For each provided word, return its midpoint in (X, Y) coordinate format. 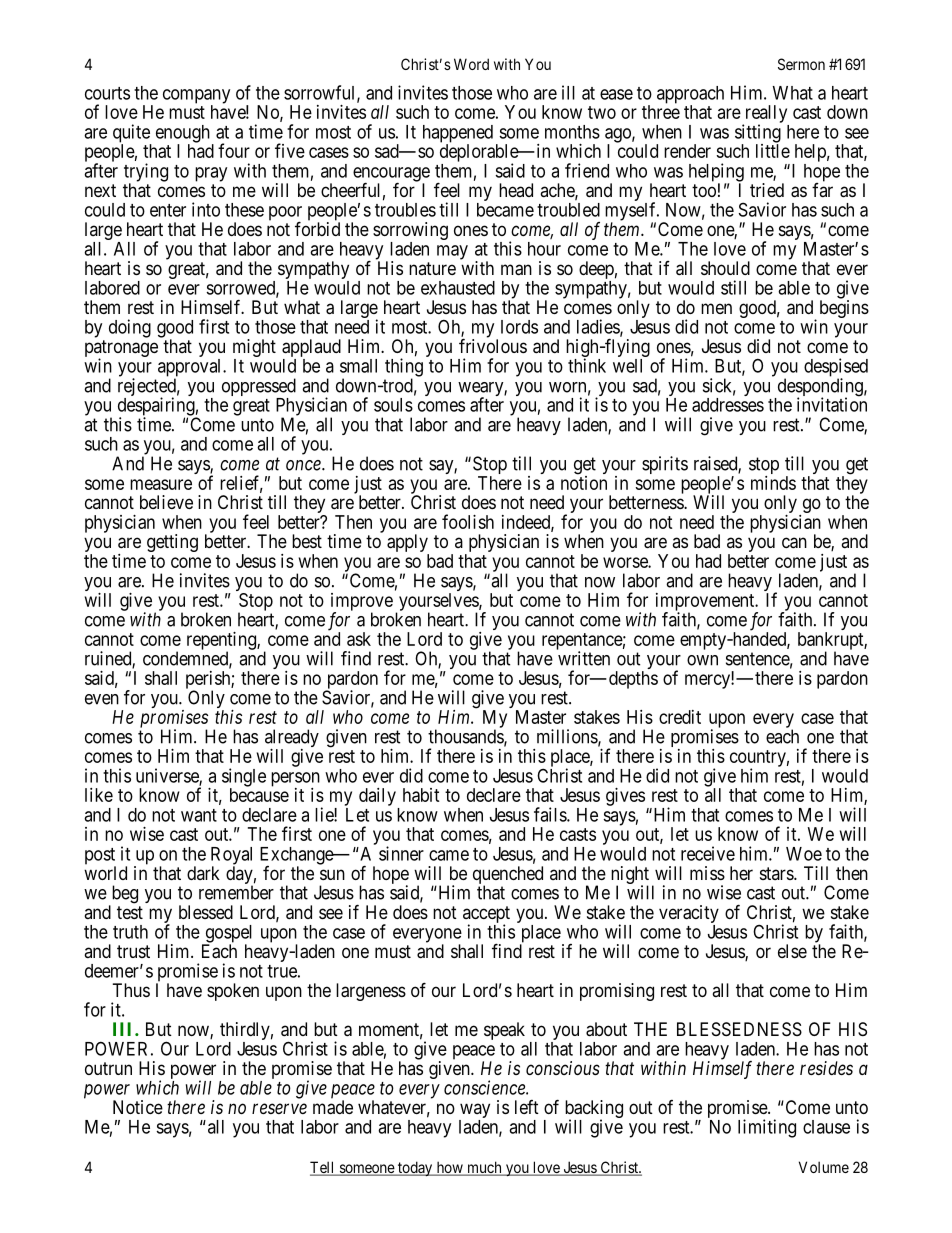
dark (203, 873)
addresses (728, 405)
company (196, 97)
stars (777, 873)
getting (172, 543)
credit (680, 717)
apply (408, 544)
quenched (508, 876)
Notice (138, 1107)
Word (471, 64)
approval (191, 369)
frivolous (493, 345)
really (765, 115)
